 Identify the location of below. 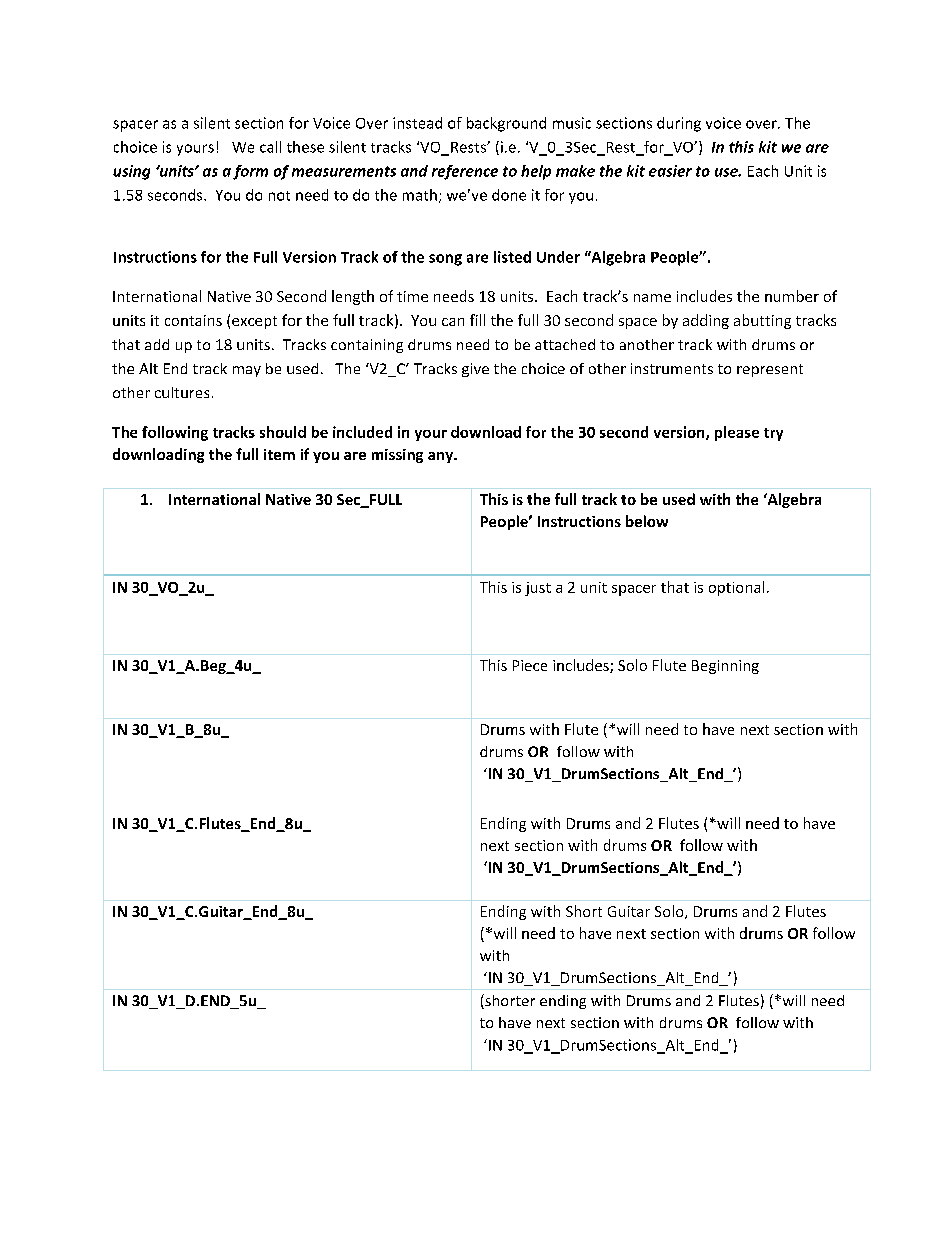
(647, 521).
